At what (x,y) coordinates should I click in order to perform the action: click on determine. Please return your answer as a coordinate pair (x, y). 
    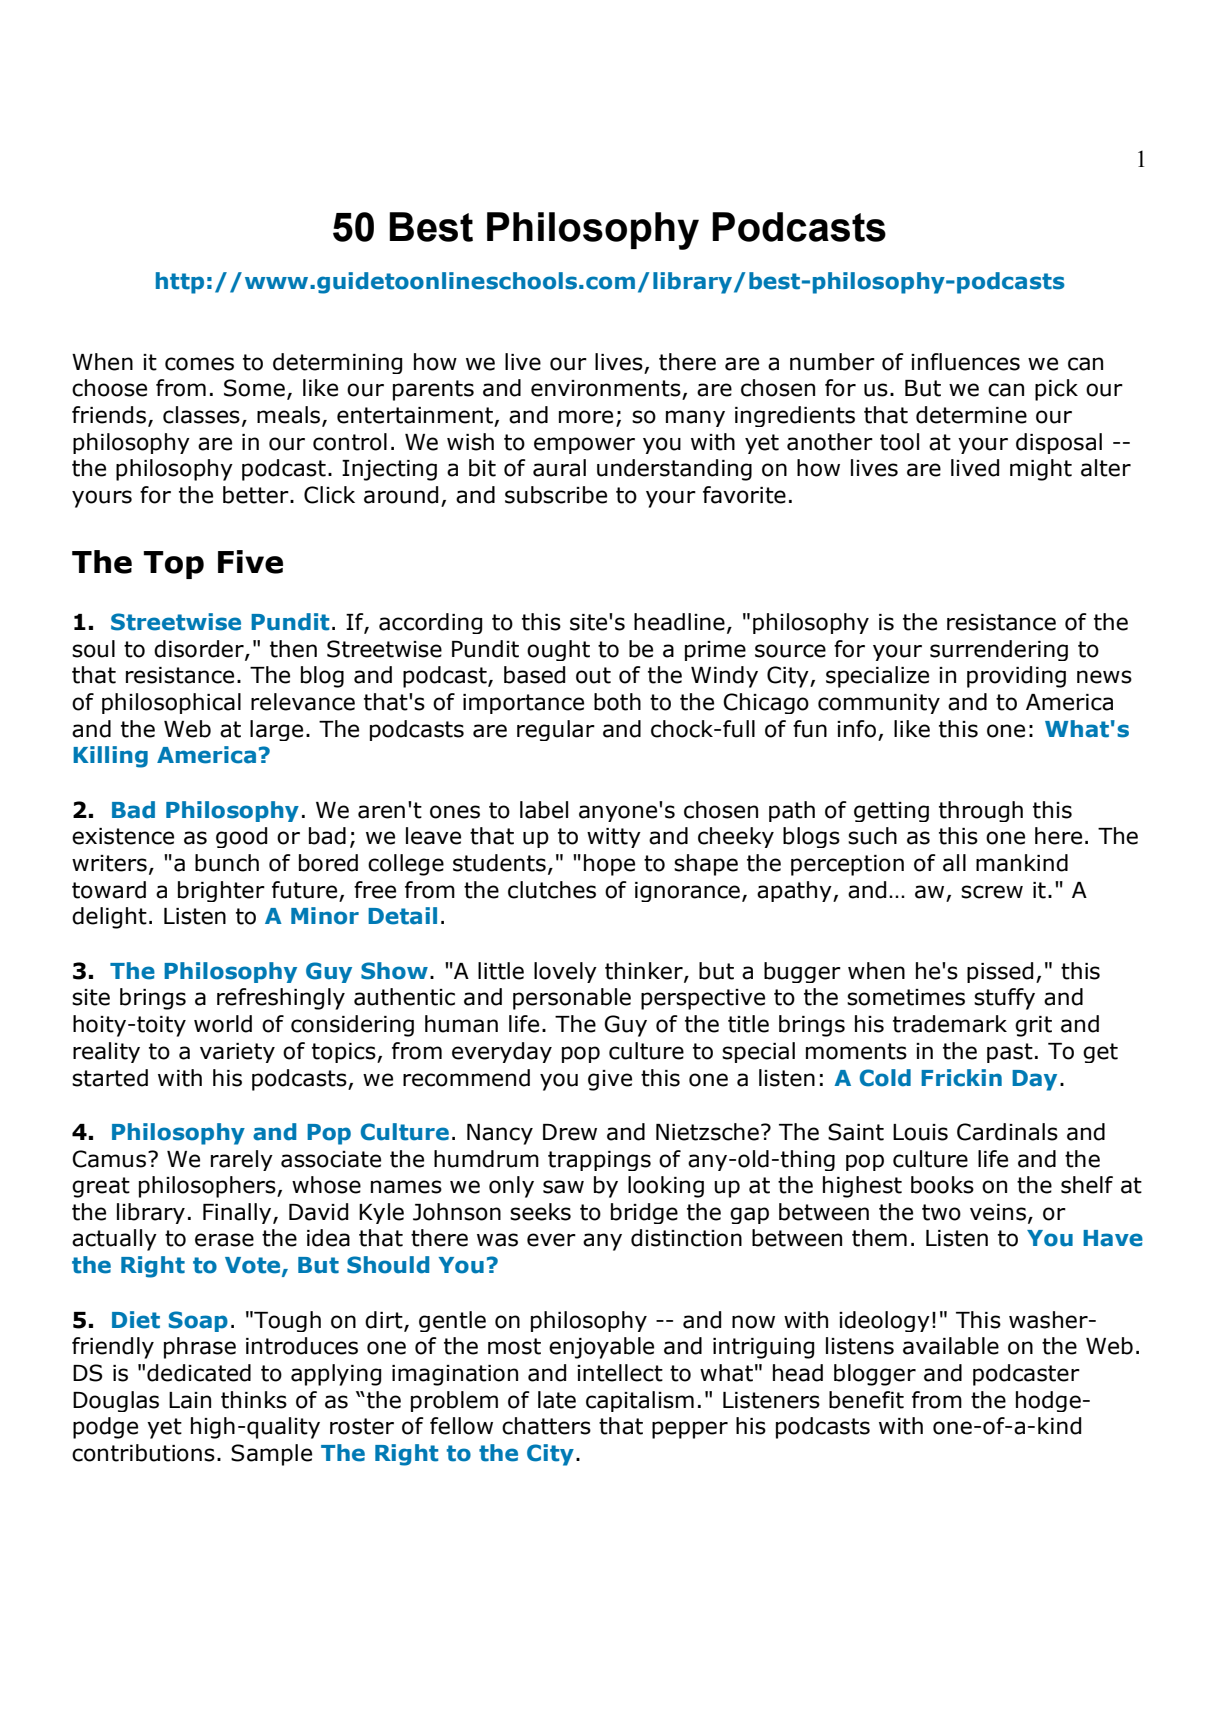
    Looking at the image, I should click on (971, 415).
